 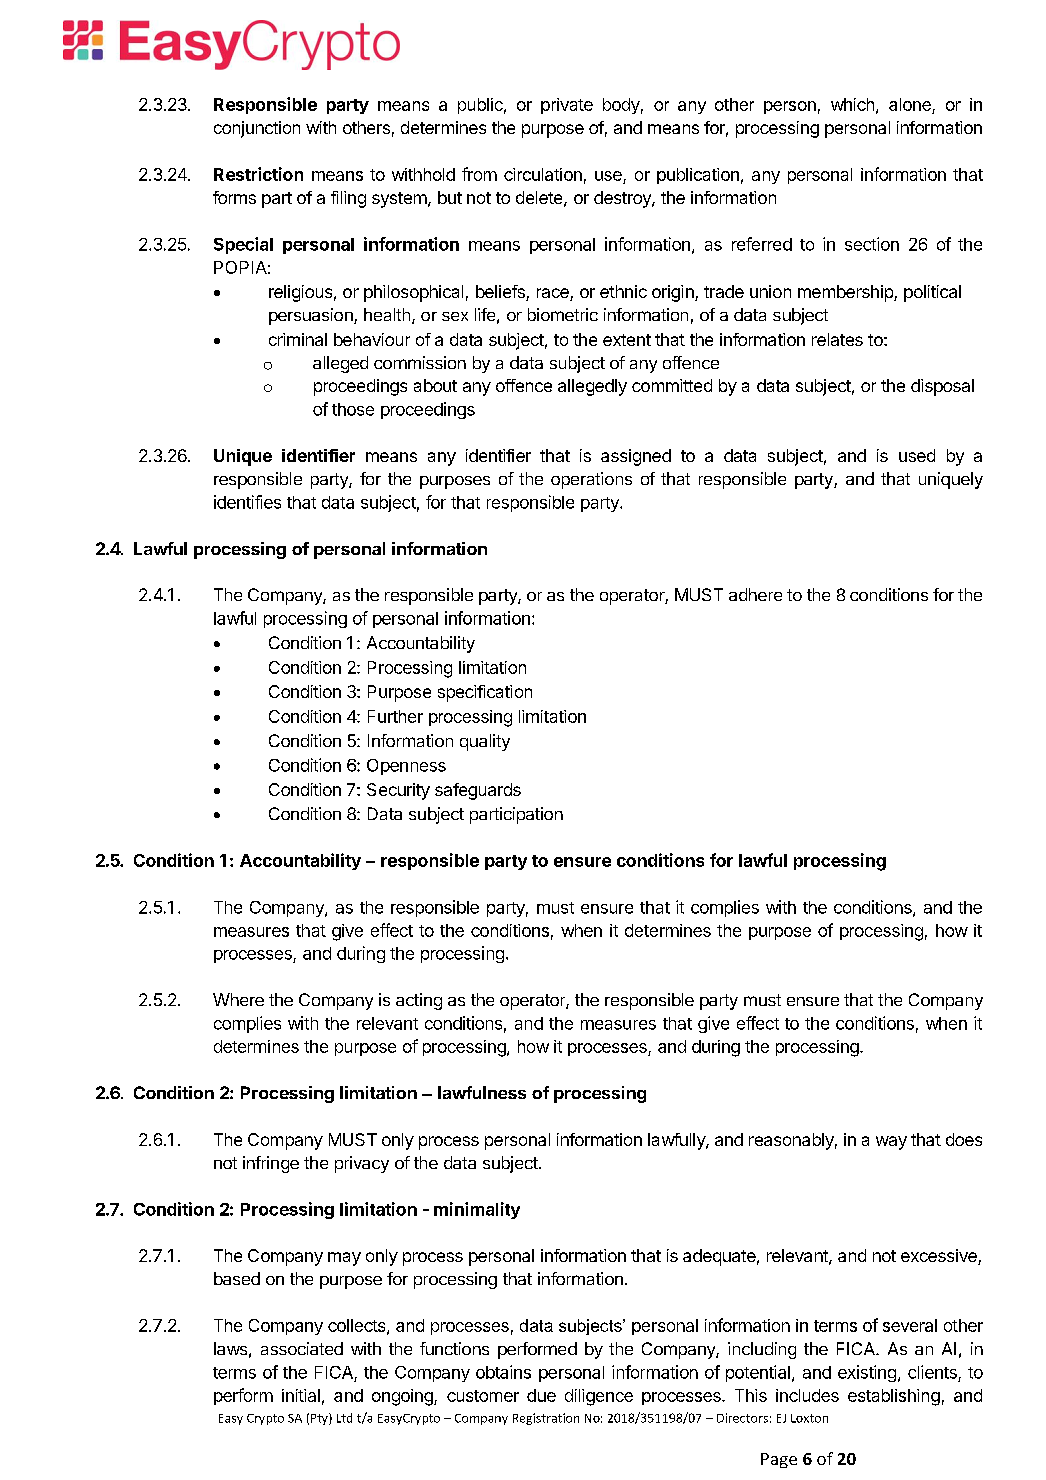 I want to click on establishing, so click(x=894, y=1397).
